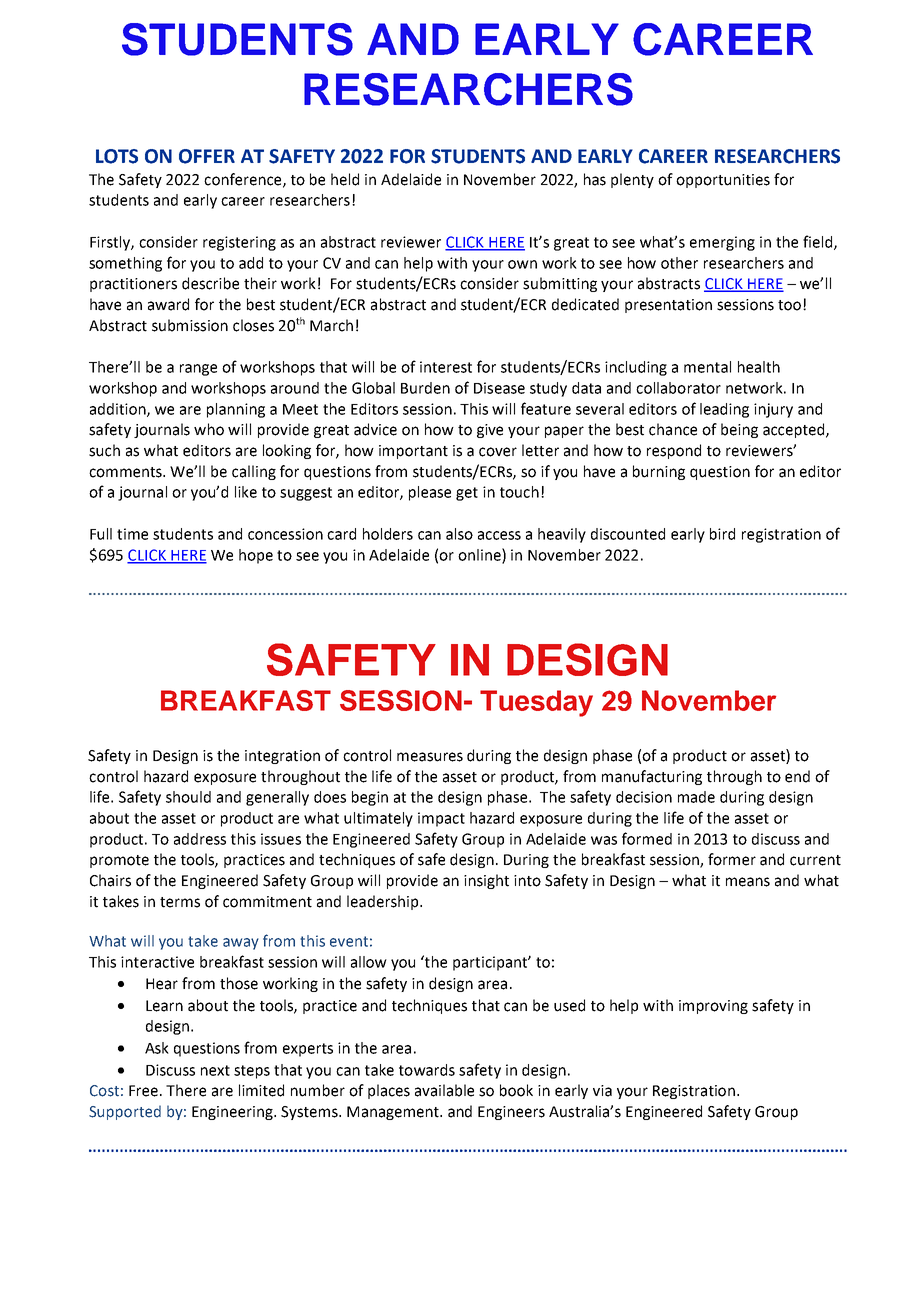  Describe the element at coordinates (490, 431) in the screenshot. I see `give` at that location.
